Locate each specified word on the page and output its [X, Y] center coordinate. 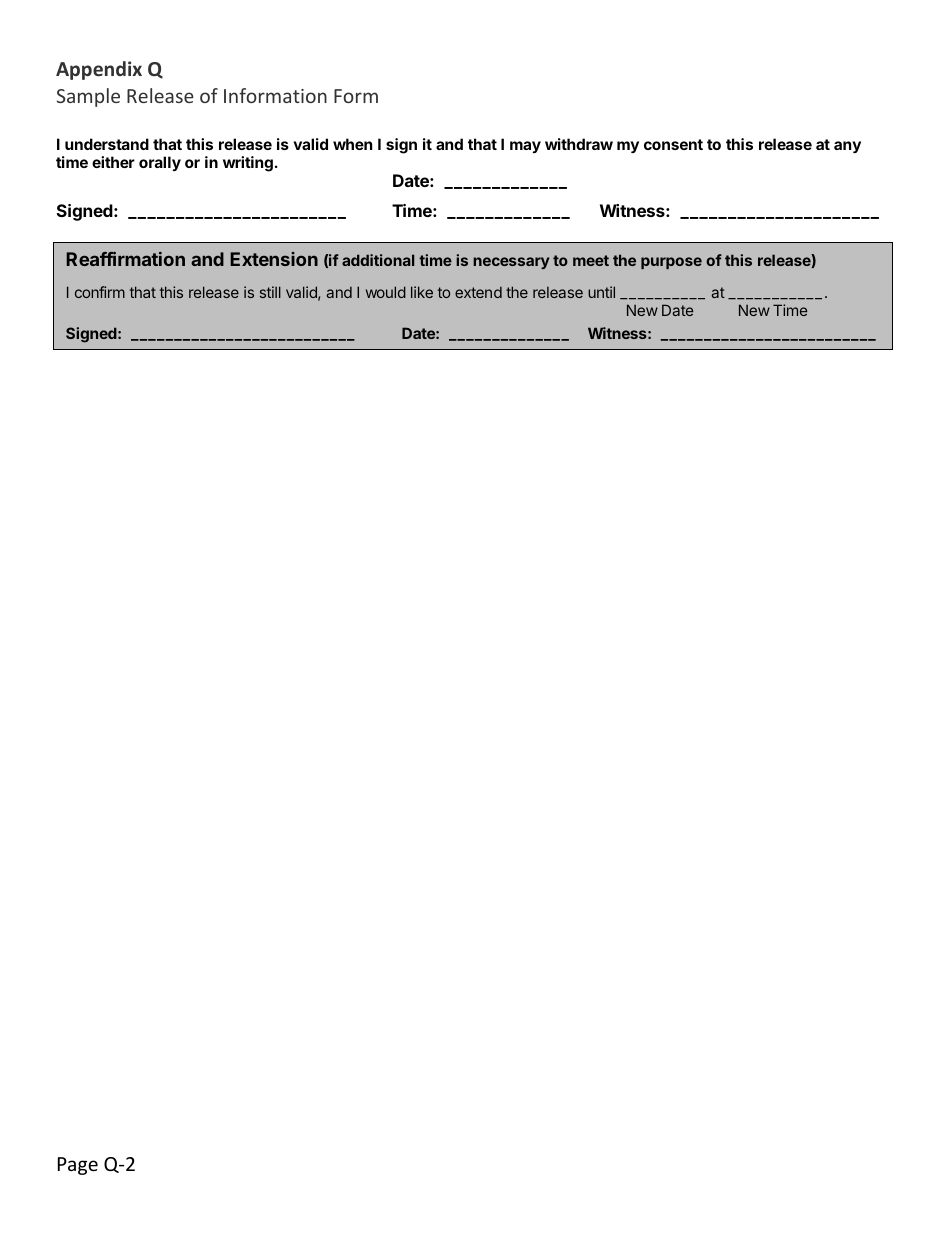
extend [478, 292]
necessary [511, 263]
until [601, 292]
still [270, 292]
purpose [671, 263]
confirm [100, 292]
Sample [88, 97]
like [422, 292]
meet [591, 260]
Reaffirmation [125, 259]
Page [78, 1166]
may [525, 147]
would [386, 292]
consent [673, 144]
